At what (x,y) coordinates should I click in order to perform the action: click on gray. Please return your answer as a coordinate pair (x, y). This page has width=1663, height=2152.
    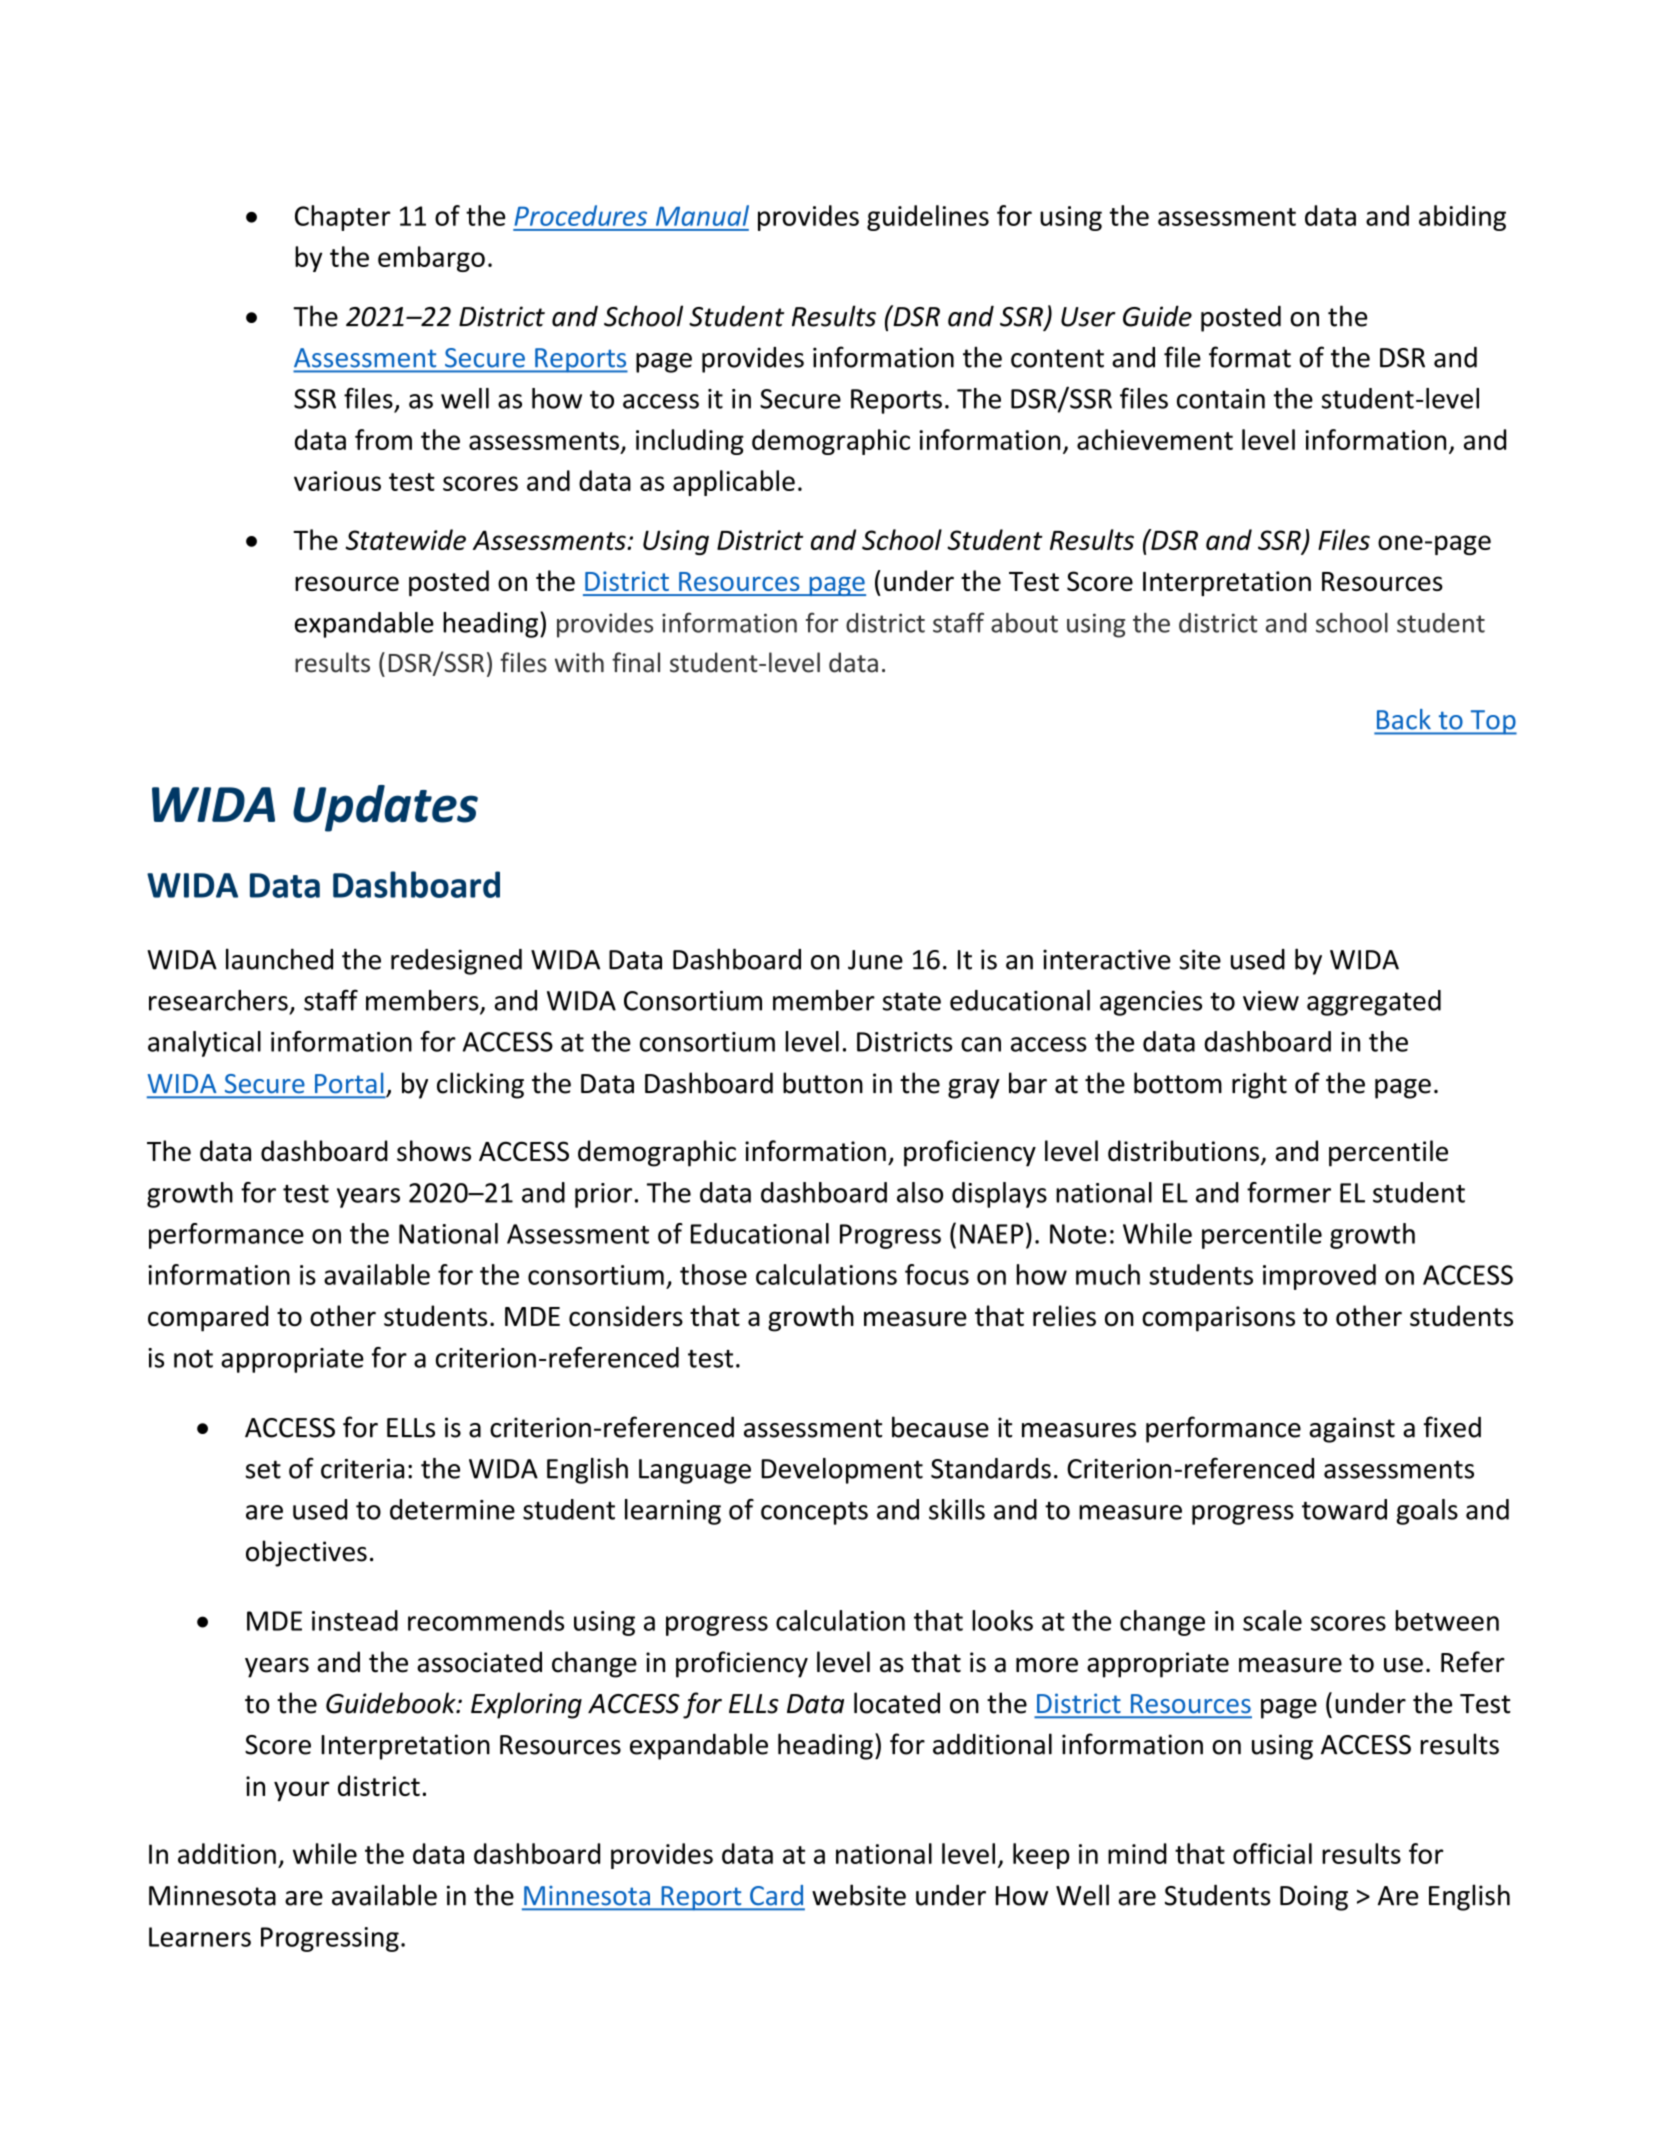
    Looking at the image, I should click on (974, 1089).
